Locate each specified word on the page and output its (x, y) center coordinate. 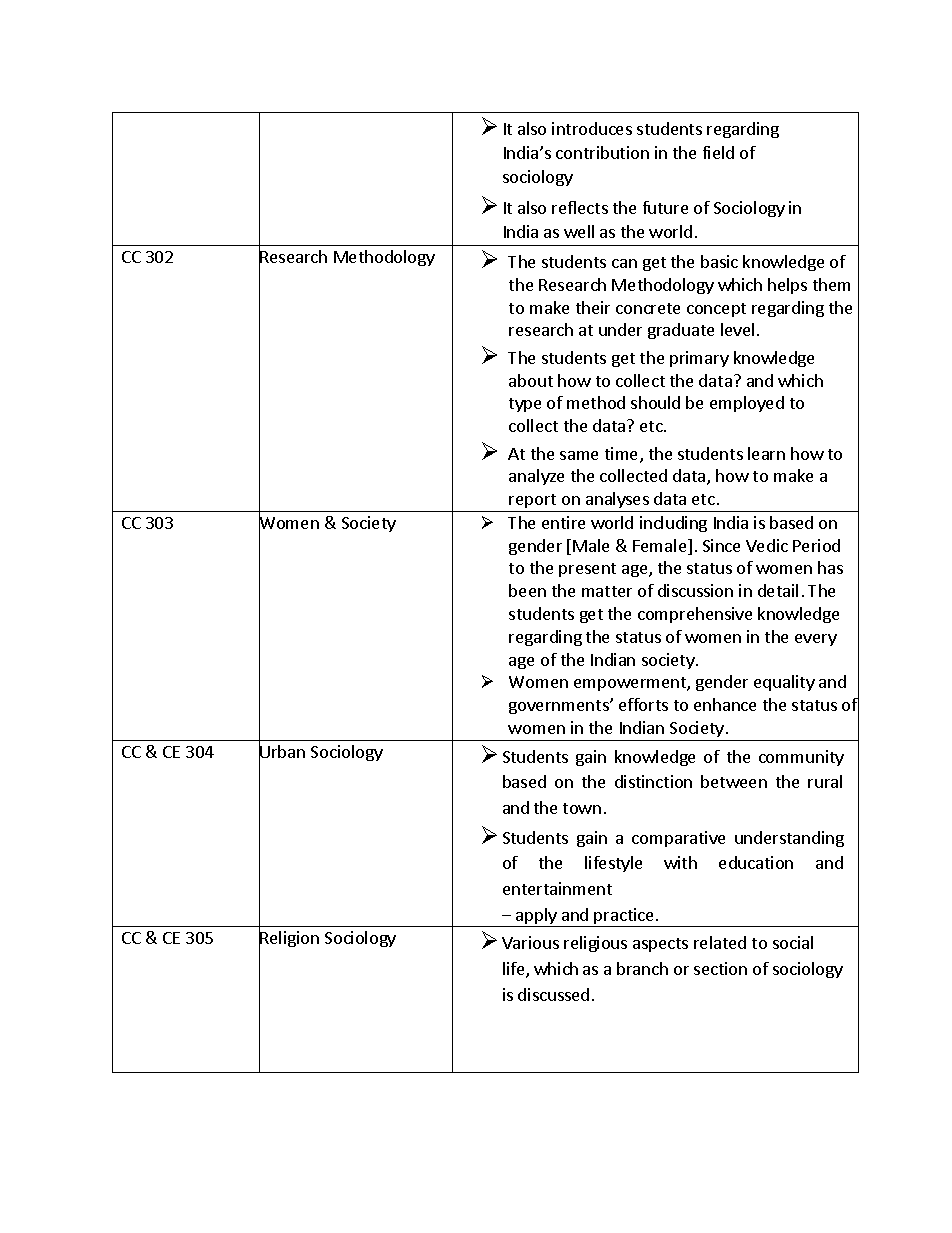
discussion (695, 590)
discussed (553, 994)
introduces (592, 128)
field (718, 152)
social (793, 942)
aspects (660, 945)
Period (816, 545)
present (587, 570)
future (665, 207)
